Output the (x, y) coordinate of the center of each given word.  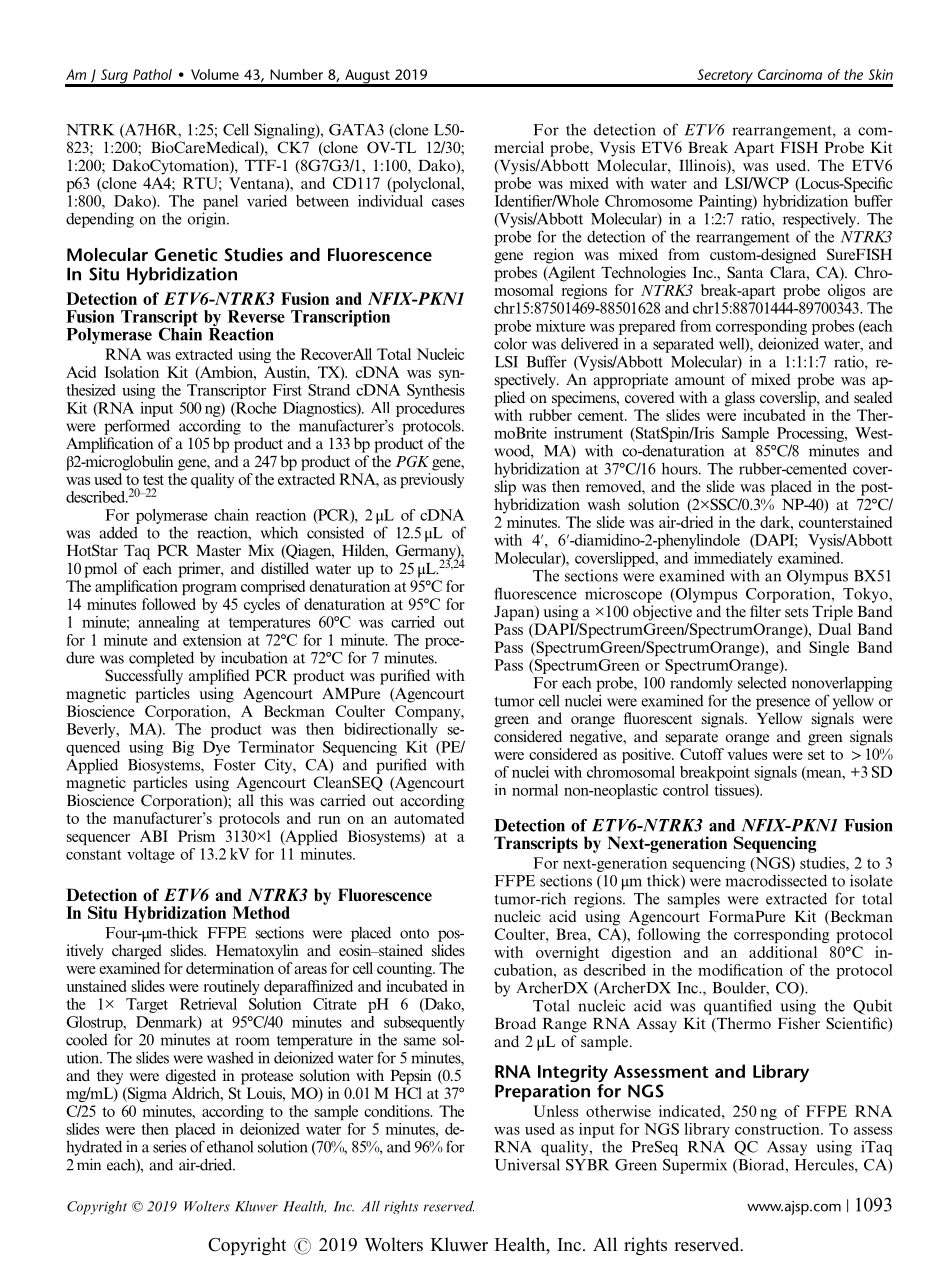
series (169, 1146)
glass (740, 399)
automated (429, 818)
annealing (169, 623)
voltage (151, 855)
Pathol (152, 74)
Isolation (131, 372)
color (510, 343)
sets (796, 612)
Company (429, 712)
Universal (527, 1164)
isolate (871, 880)
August (367, 77)
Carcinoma (790, 74)
